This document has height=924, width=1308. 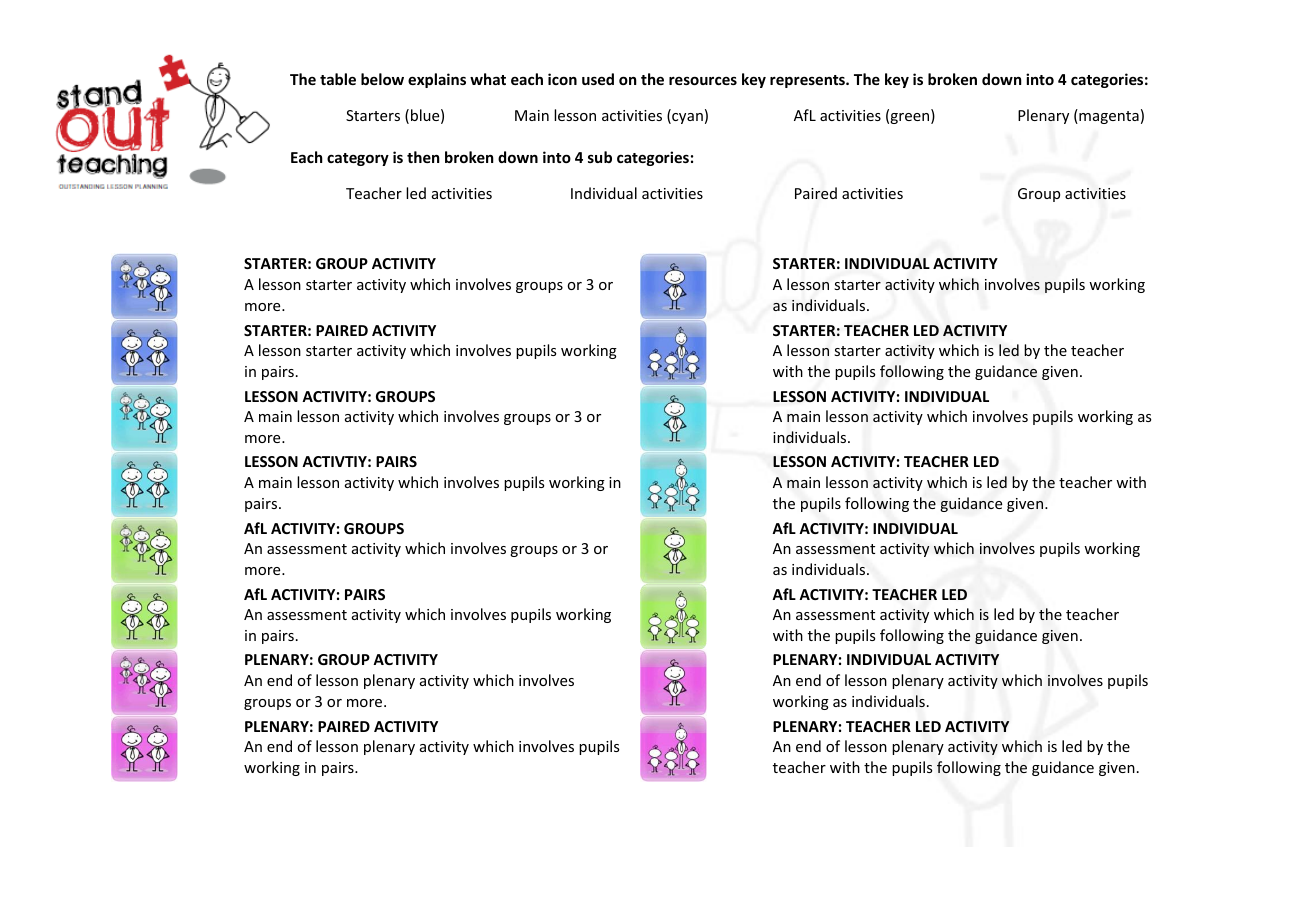 What do you see at coordinates (808, 81) in the document?
I see `represents` at bounding box center [808, 81].
